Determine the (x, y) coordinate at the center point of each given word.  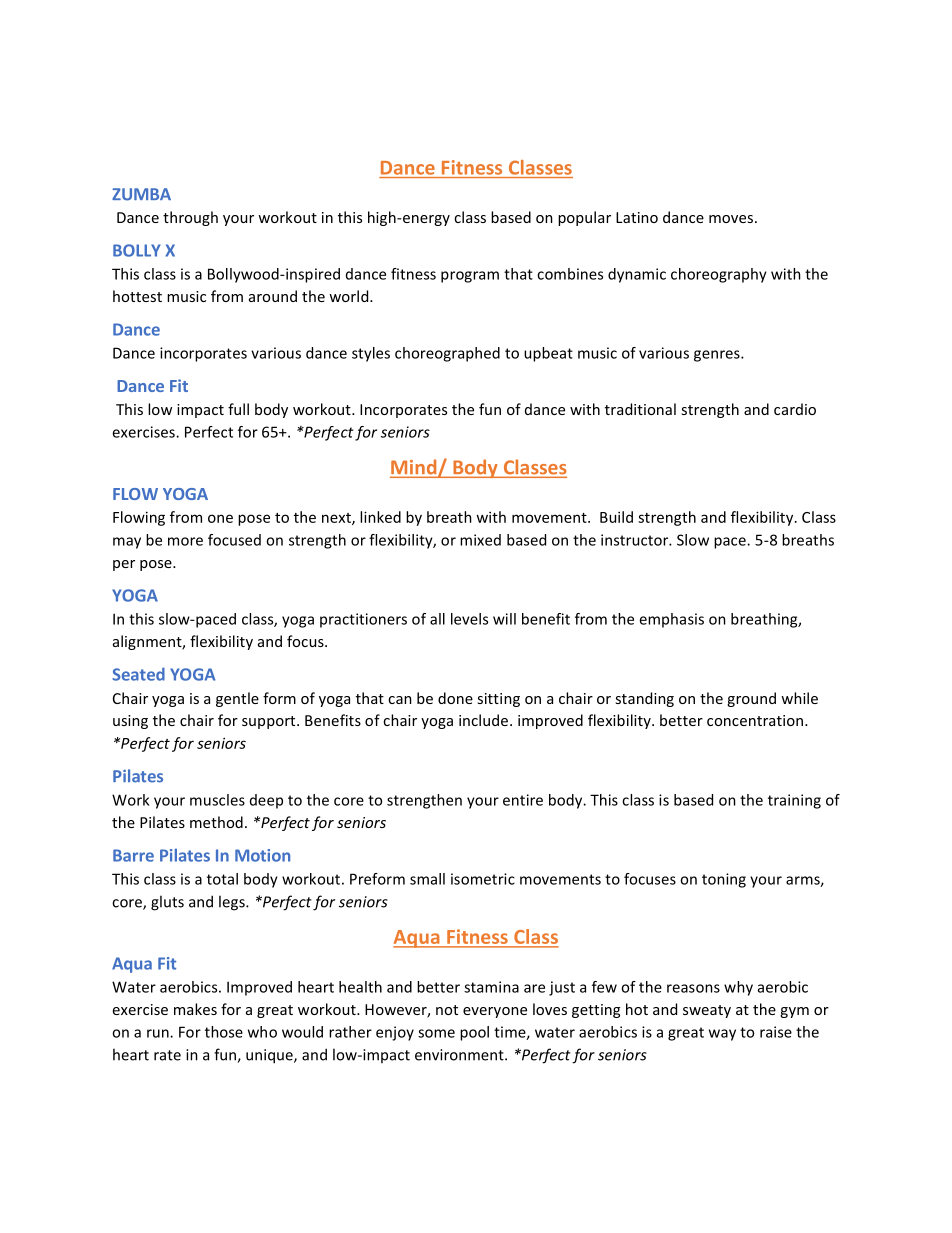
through (190, 218)
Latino (637, 217)
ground (751, 699)
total (222, 879)
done (455, 698)
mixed (480, 540)
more (185, 541)
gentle (237, 699)
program (470, 277)
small (427, 879)
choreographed (447, 354)
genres (718, 356)
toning (724, 880)
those (224, 1032)
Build (616, 517)
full (238, 409)
